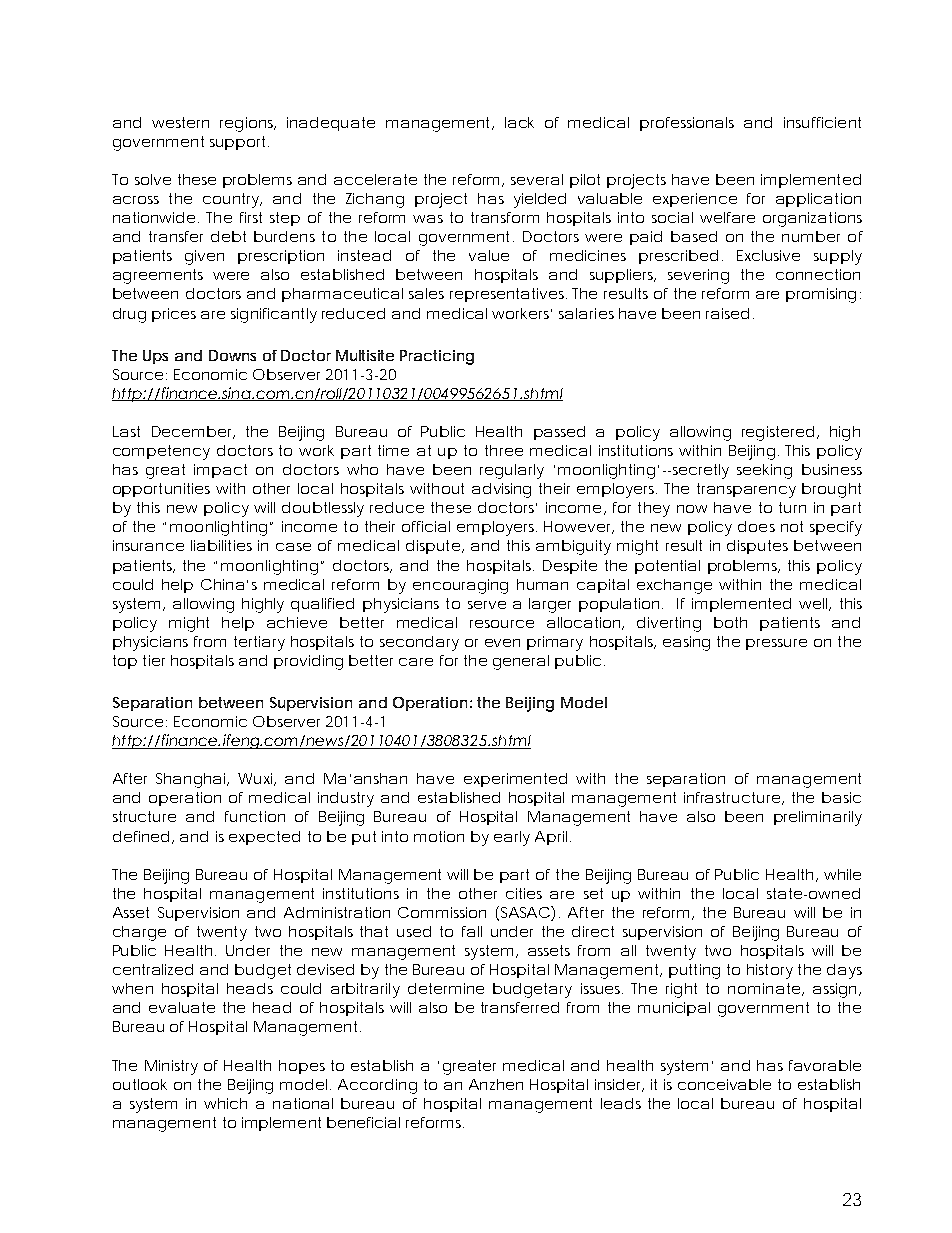 Image resolution: width=952 pixels, height=1233 pixels. I want to click on even, so click(502, 643).
